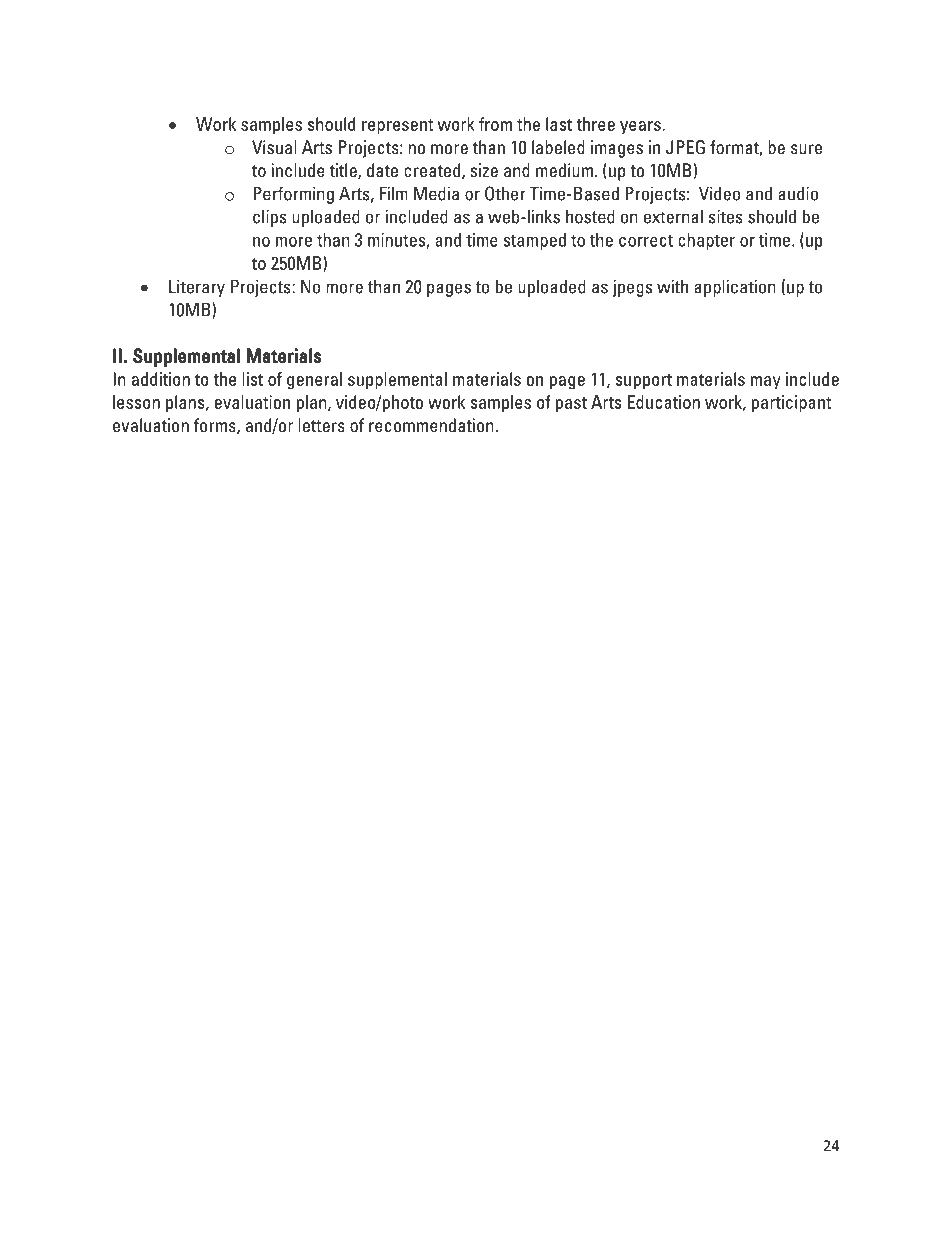 The image size is (952, 1233). I want to click on Visual, so click(274, 147).
